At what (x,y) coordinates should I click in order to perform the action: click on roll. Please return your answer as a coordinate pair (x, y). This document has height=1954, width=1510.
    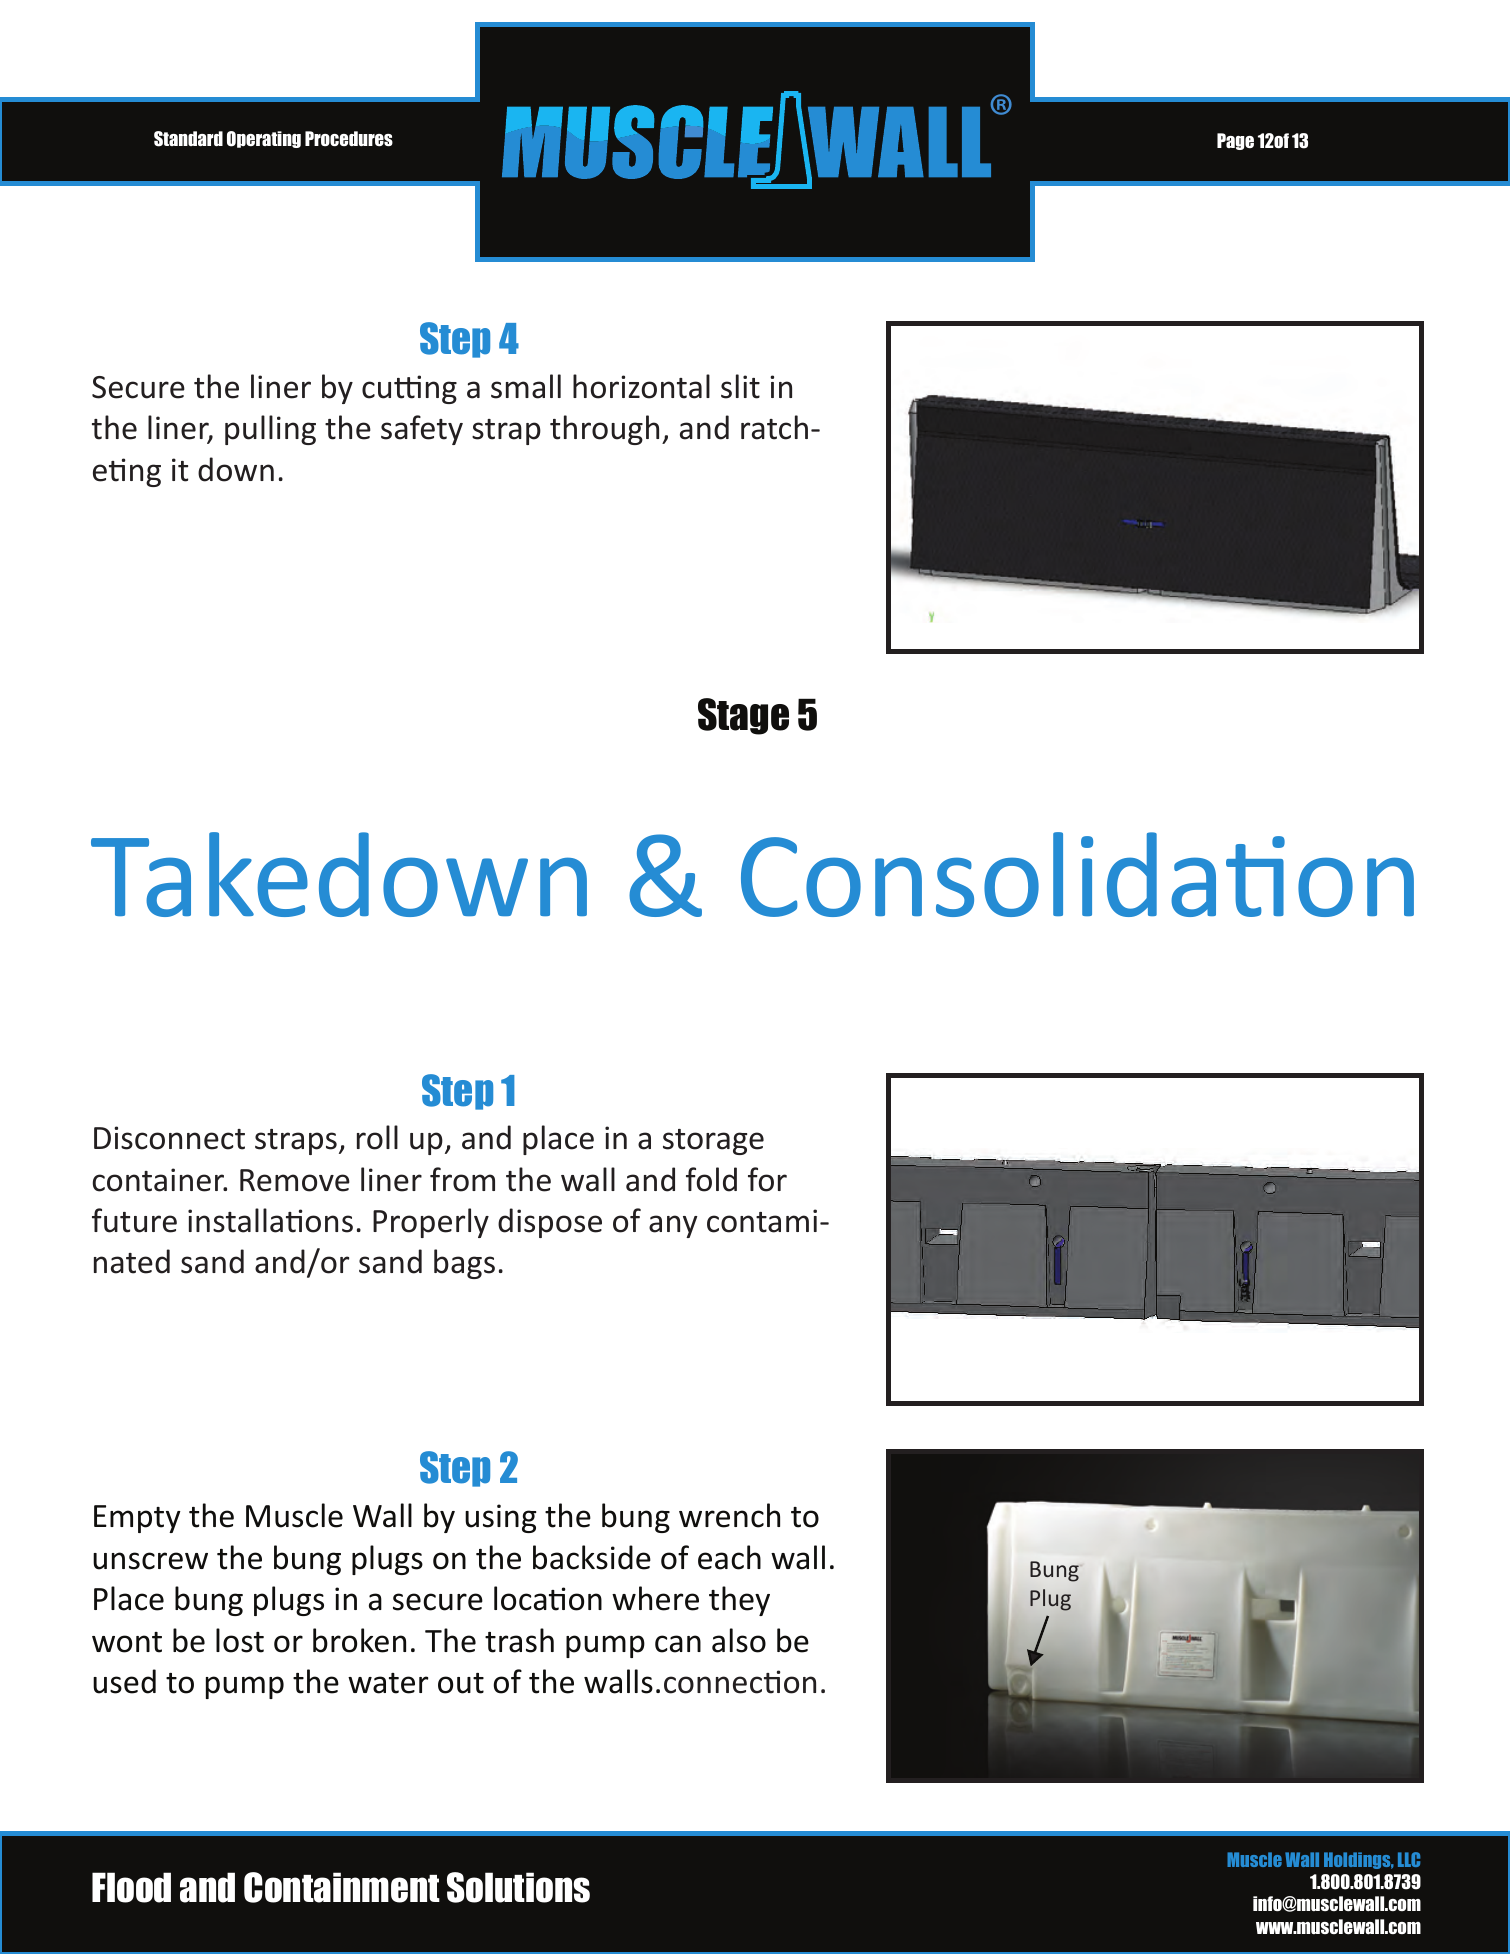
    Looking at the image, I should click on (377, 1137).
